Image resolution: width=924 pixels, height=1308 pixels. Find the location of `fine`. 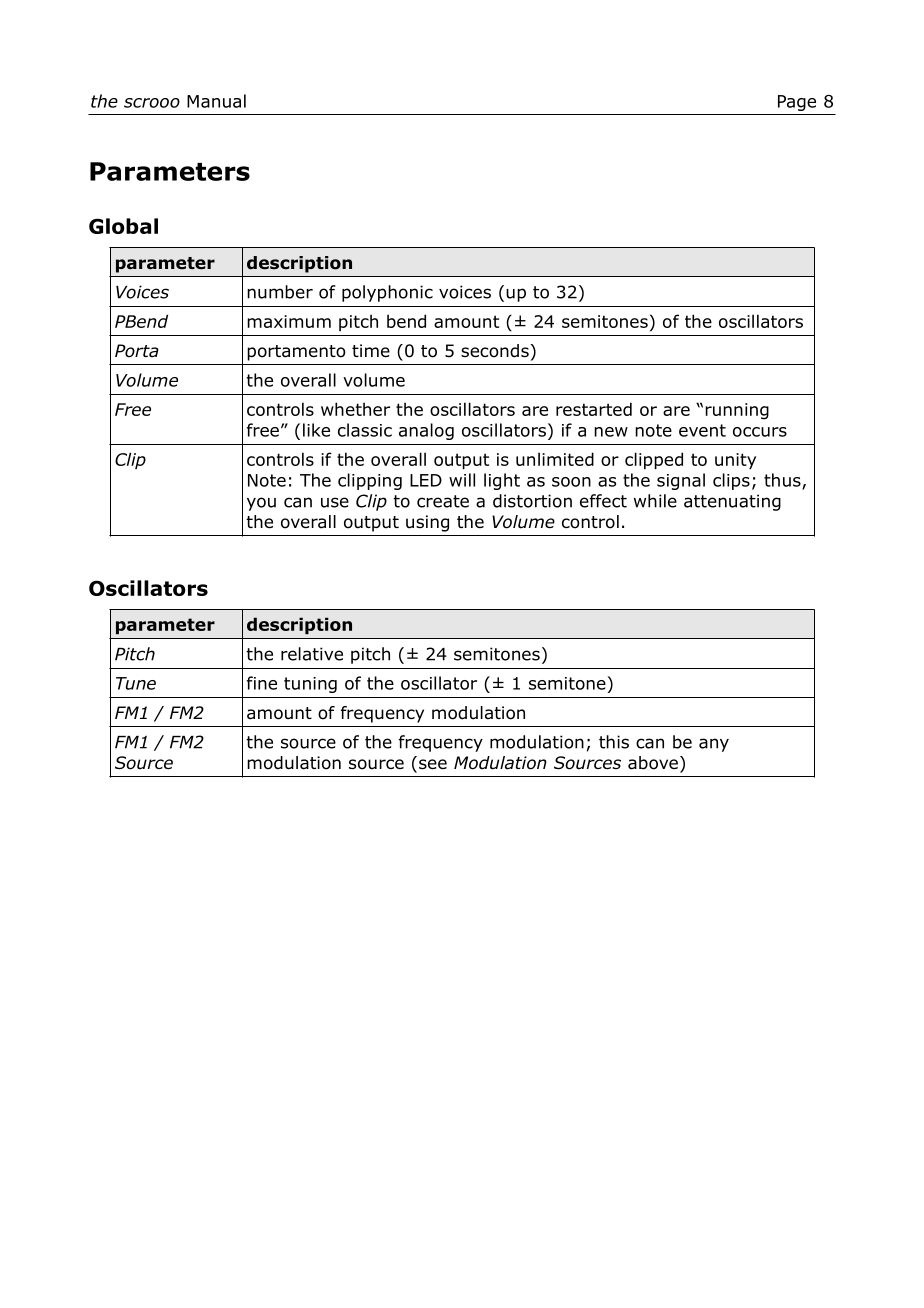

fine is located at coordinates (262, 683).
